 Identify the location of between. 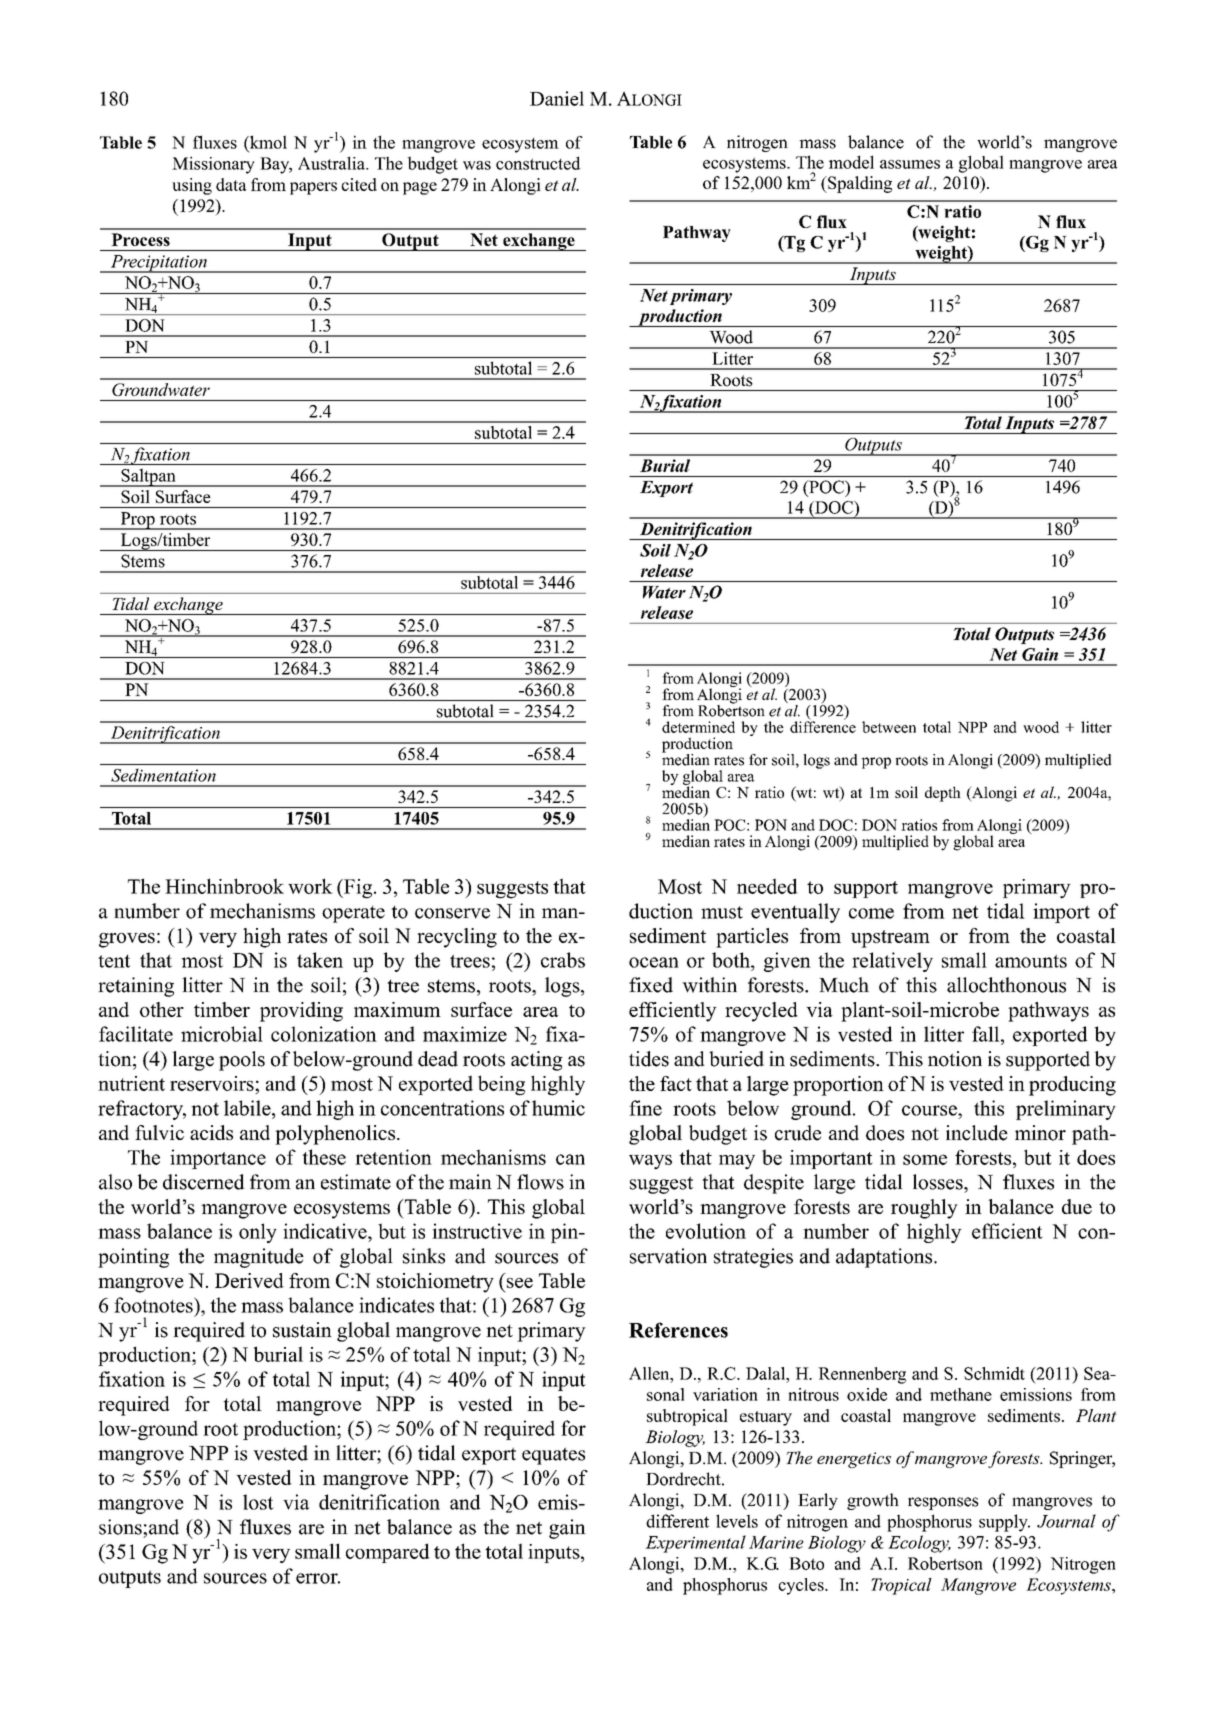
(889, 727).
